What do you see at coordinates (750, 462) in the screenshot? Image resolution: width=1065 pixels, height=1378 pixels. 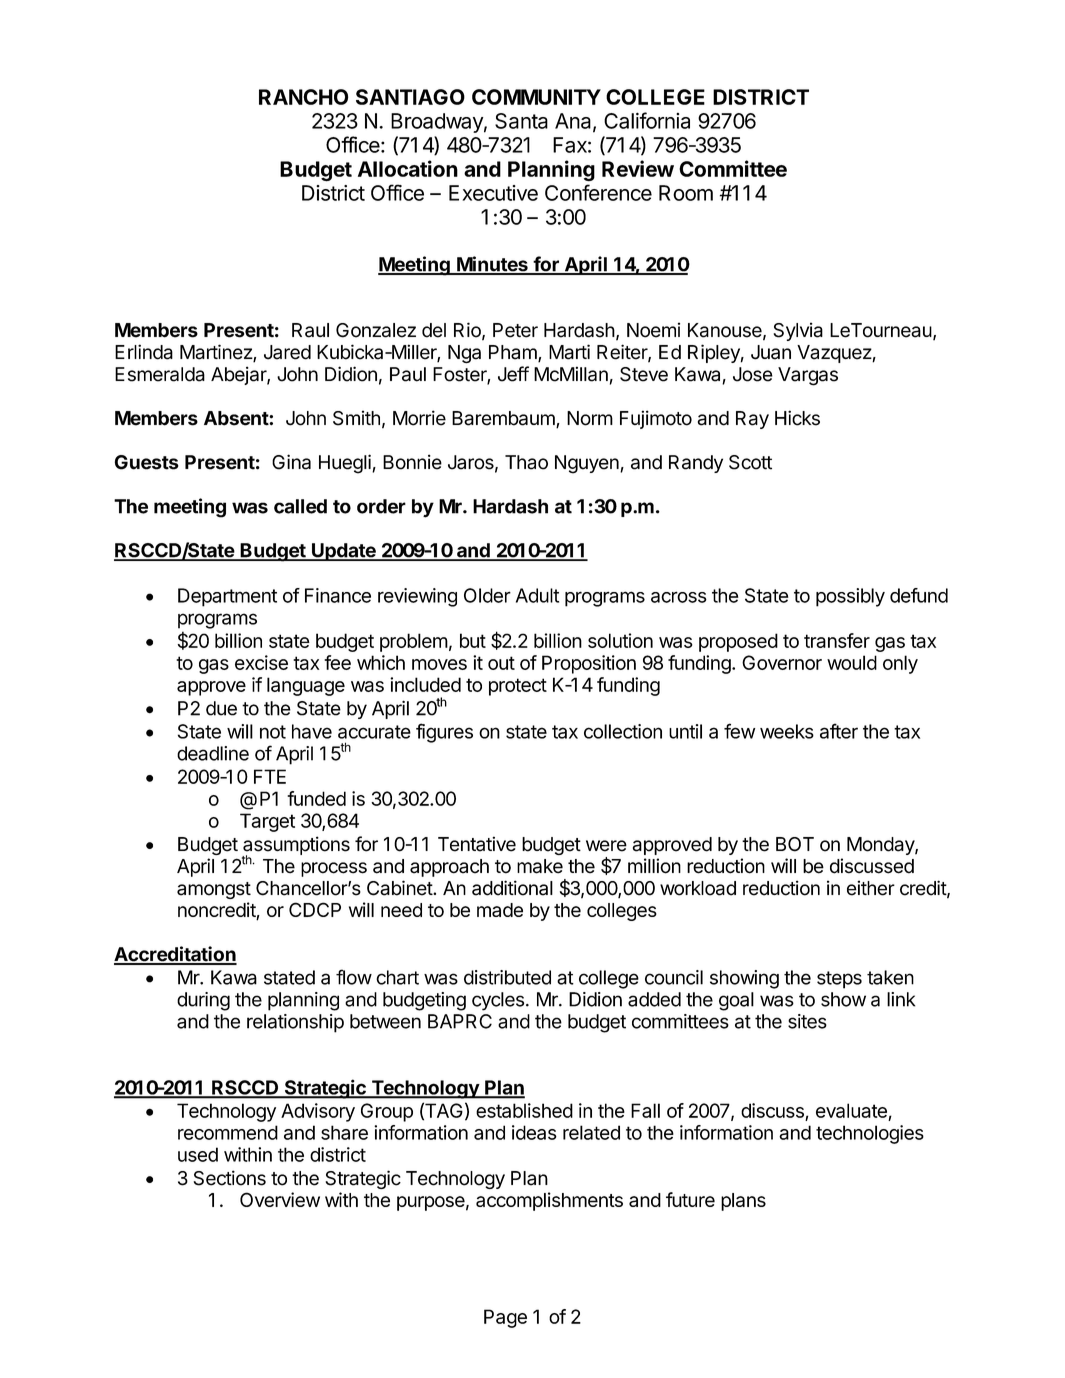 I see `Scott` at bounding box center [750, 462].
